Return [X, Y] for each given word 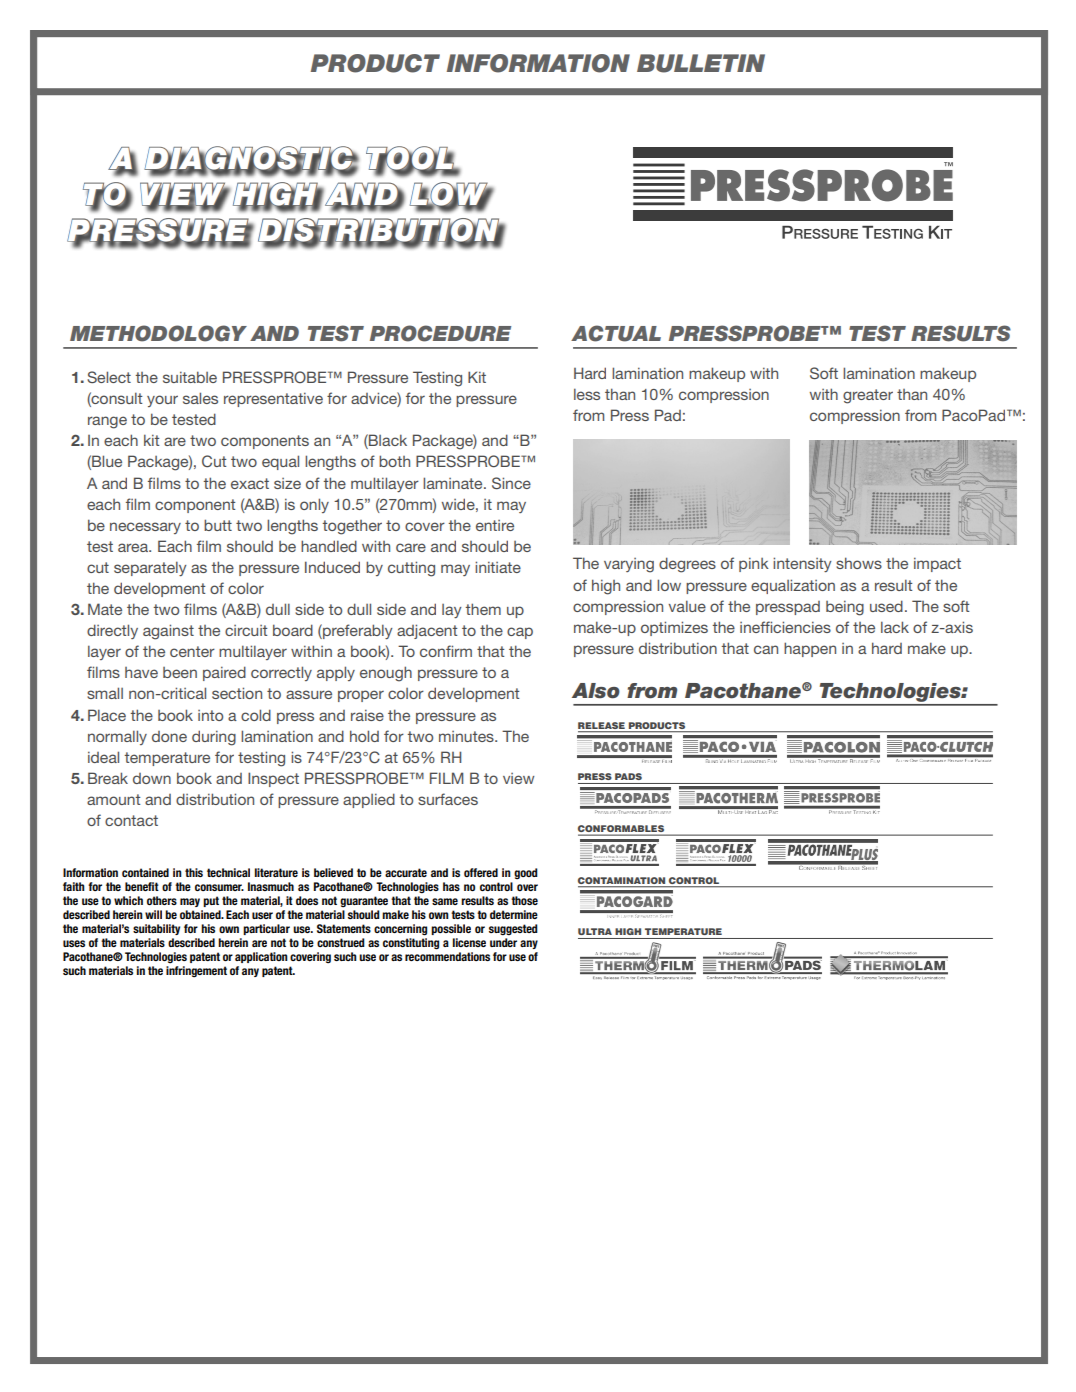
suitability [156, 929]
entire [495, 525]
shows [859, 563]
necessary [145, 528]
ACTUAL [616, 333]
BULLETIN [701, 63]
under [503, 942]
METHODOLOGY [158, 333]
